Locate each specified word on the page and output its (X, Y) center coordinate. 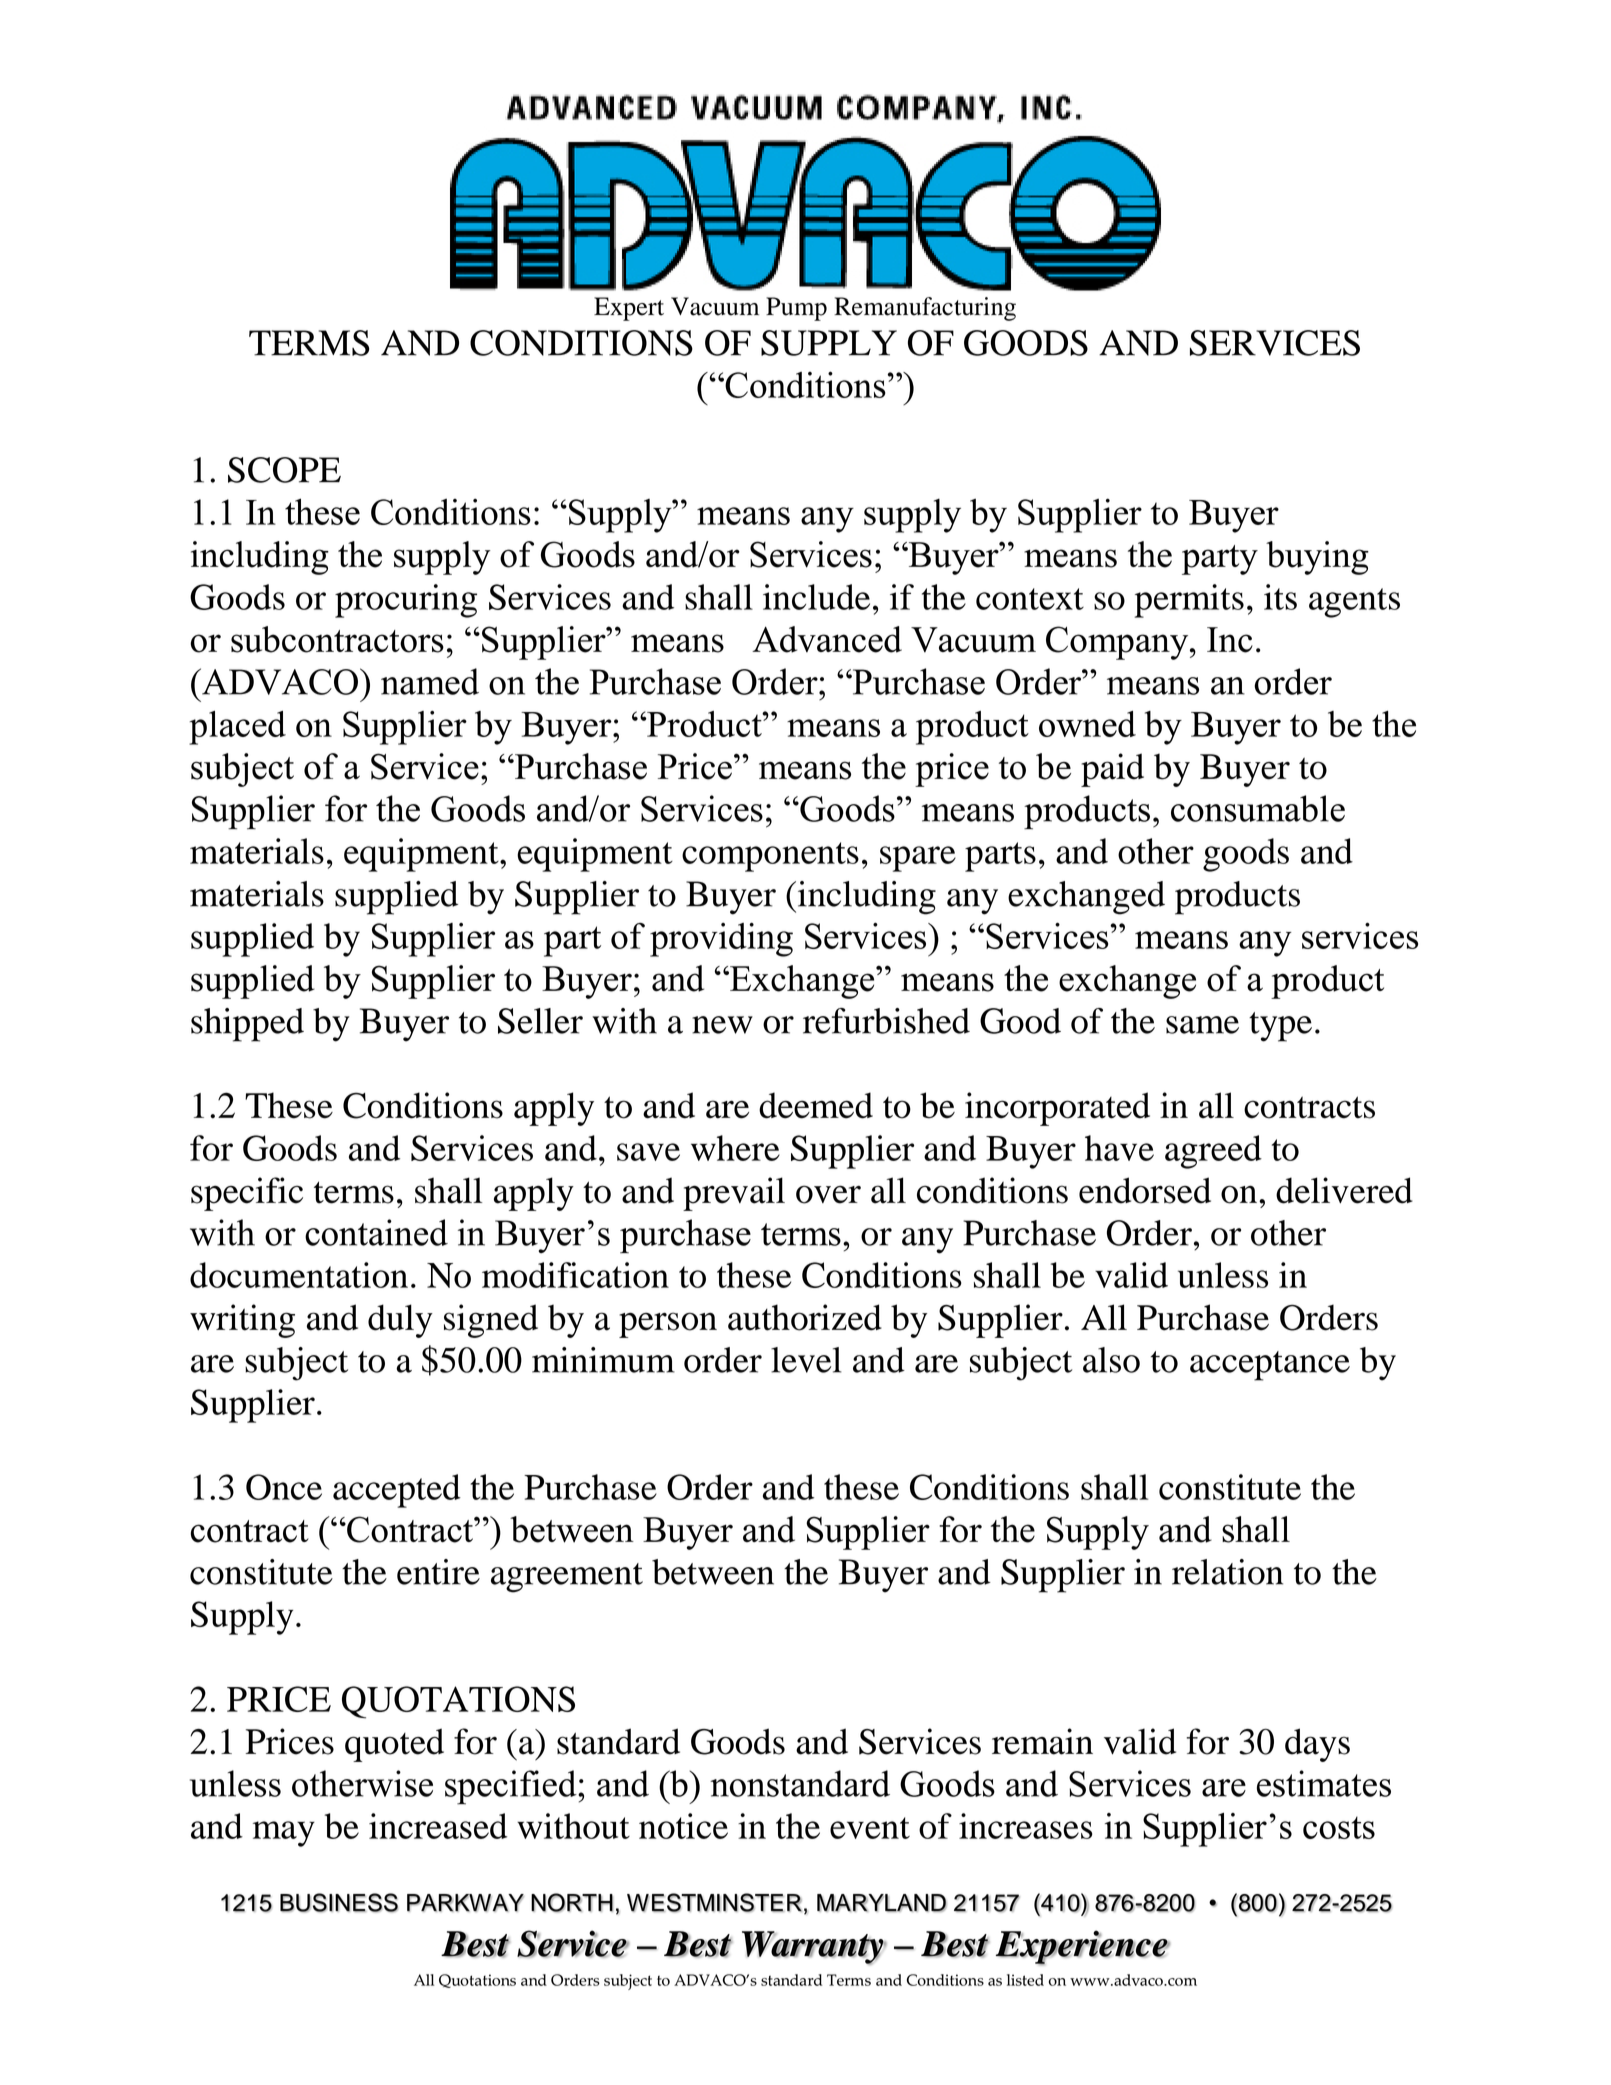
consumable (1258, 808)
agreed (1213, 1152)
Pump (796, 309)
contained (376, 1232)
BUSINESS (339, 1902)
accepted (397, 1491)
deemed (816, 1105)
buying (1317, 558)
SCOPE (284, 470)
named (430, 681)
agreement (567, 1578)
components (770, 857)
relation (1227, 1572)
